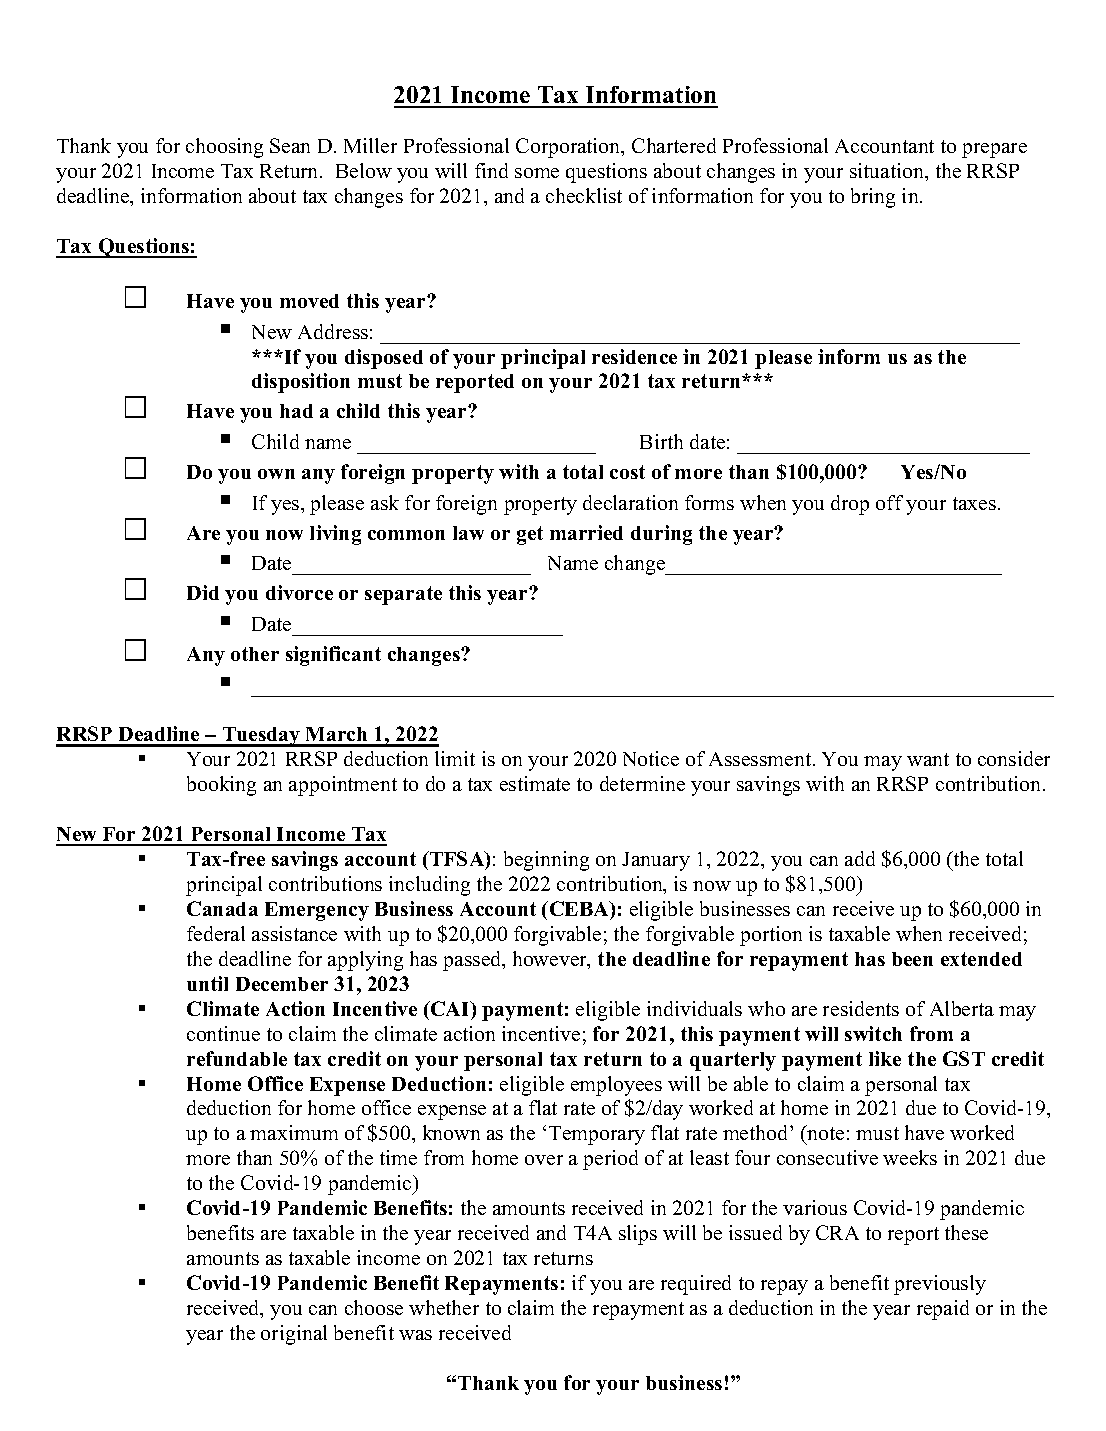 The height and width of the document is (1431, 1106). Describe the element at coordinates (261, 737) in the document. I see `Tuesday` at that location.
